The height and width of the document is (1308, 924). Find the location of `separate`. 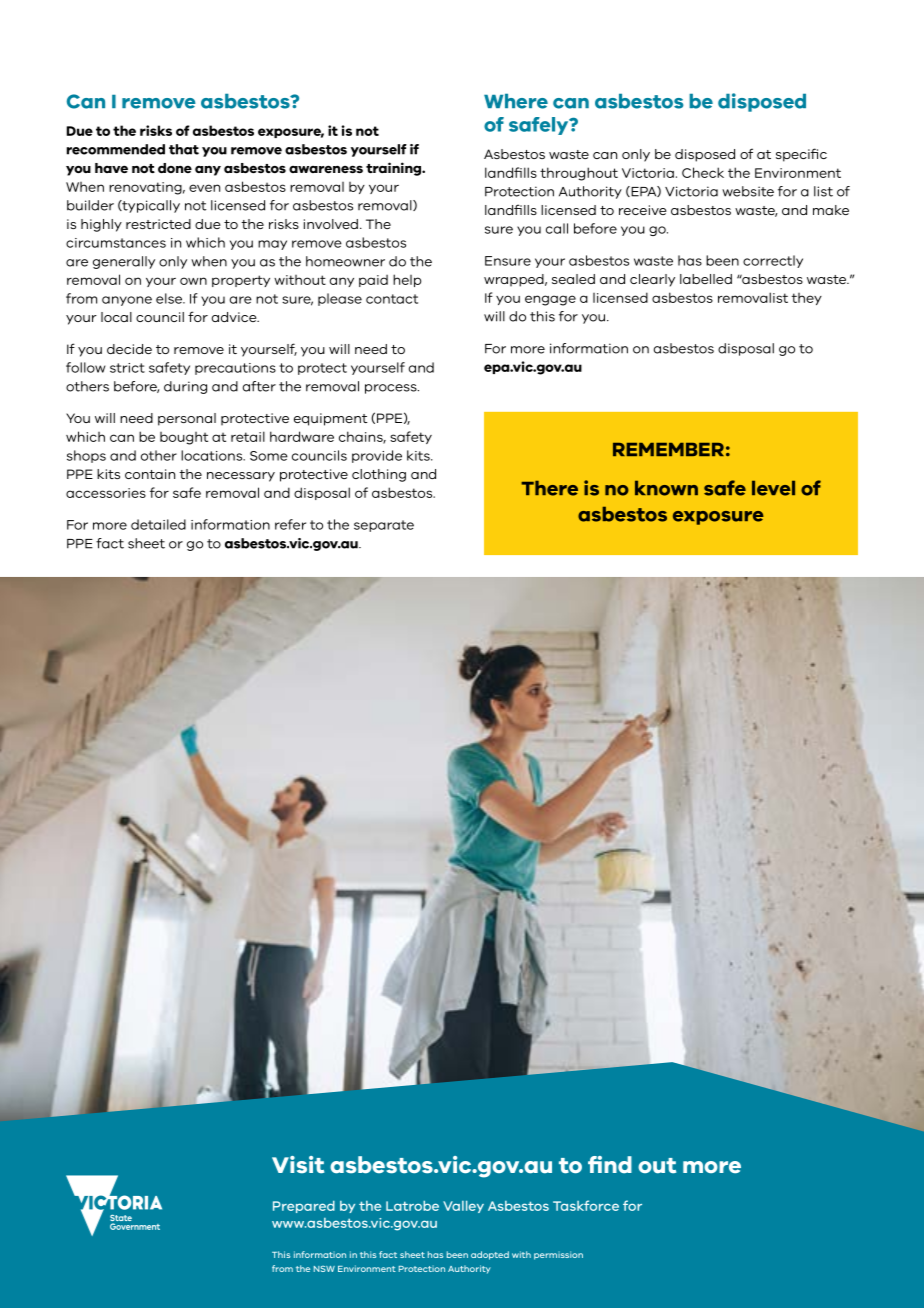

separate is located at coordinates (384, 526).
